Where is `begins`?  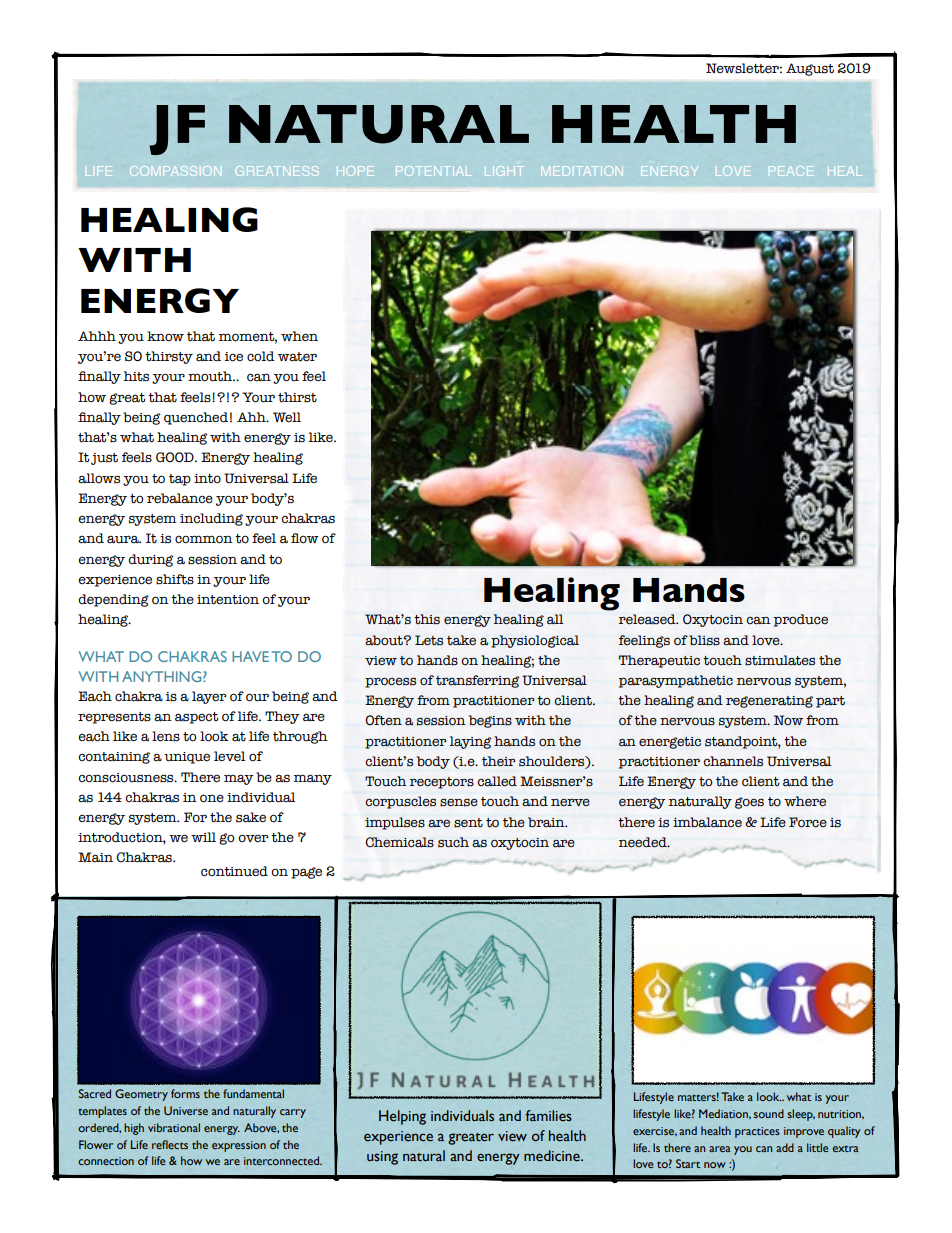
begins is located at coordinates (490, 721).
